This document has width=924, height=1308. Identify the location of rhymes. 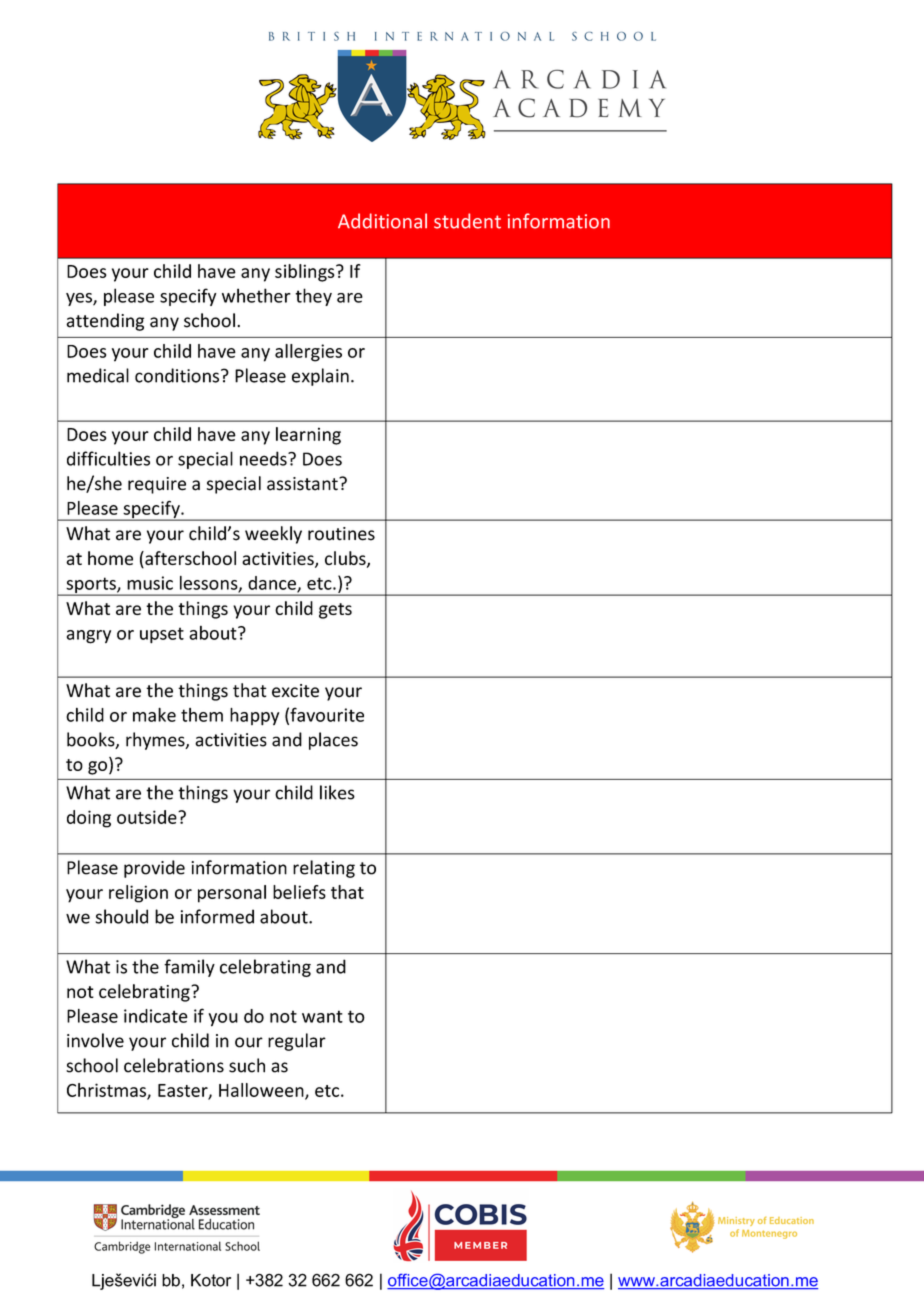
(156, 741).
